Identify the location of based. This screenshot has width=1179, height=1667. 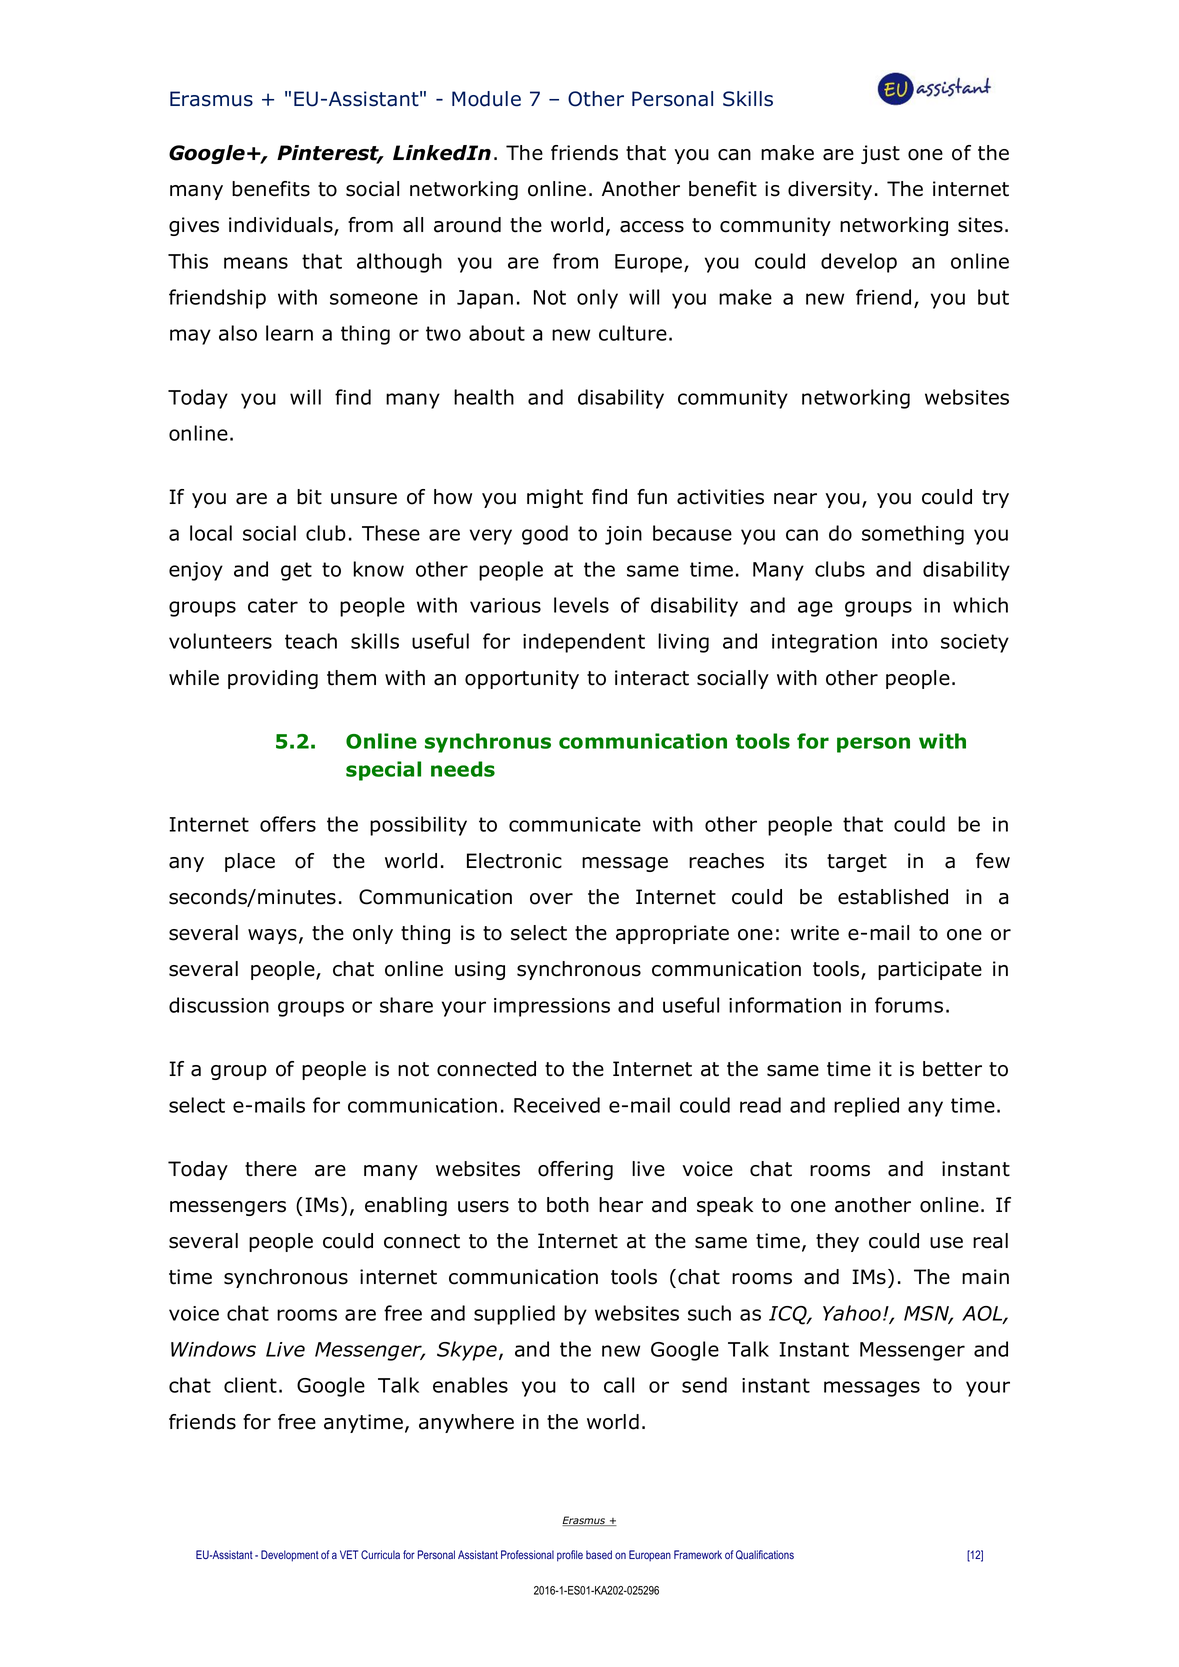
(599, 1554).
